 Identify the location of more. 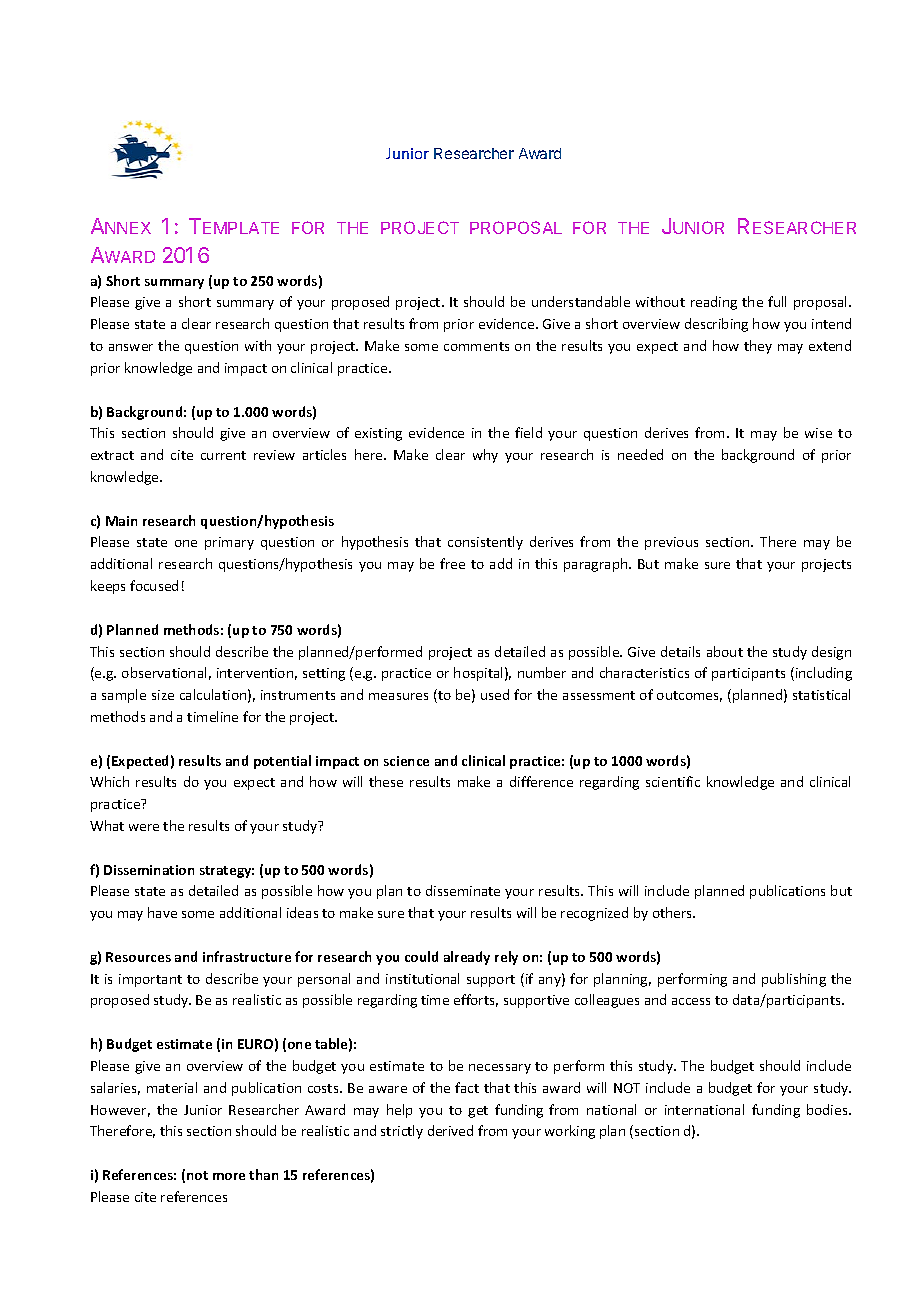
(229, 1176).
